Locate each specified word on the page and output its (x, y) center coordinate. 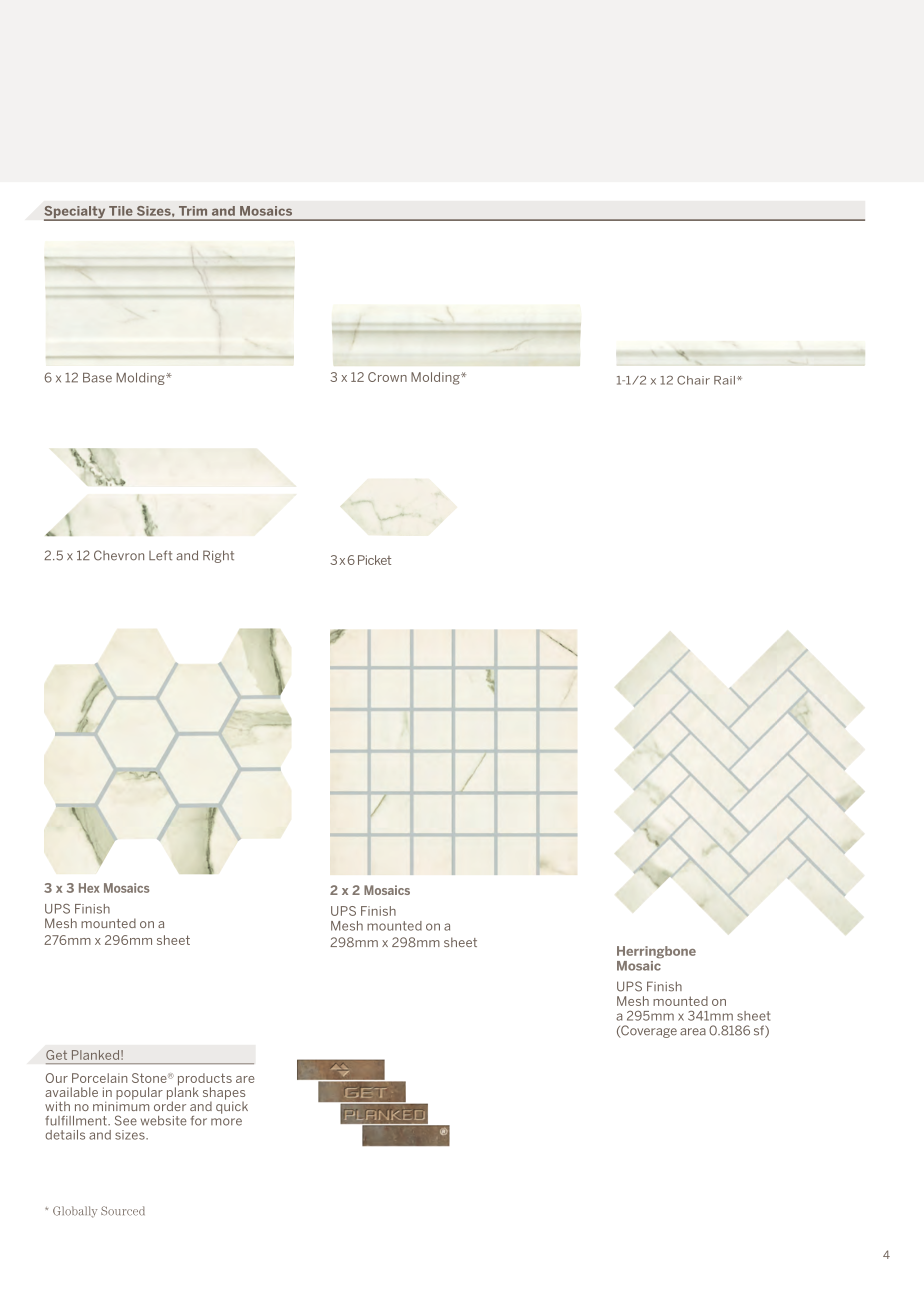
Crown (387, 377)
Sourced (123, 1211)
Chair (693, 380)
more (226, 1122)
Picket (374, 560)
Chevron (119, 555)
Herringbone (656, 952)
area (693, 1032)
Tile (121, 211)
